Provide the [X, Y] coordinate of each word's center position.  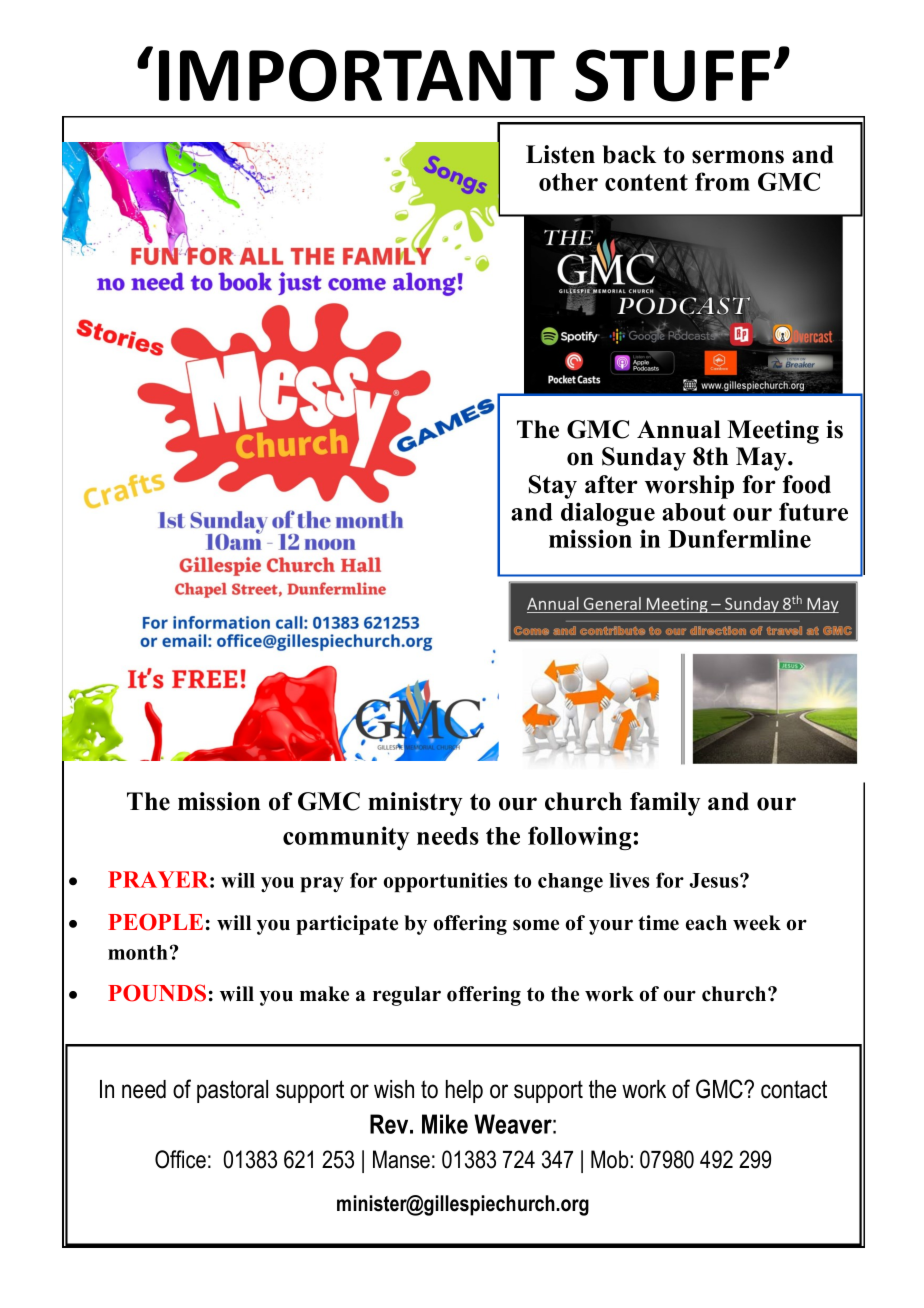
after [611, 484]
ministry [415, 804]
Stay [553, 487]
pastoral [232, 1091]
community [346, 838]
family [665, 804]
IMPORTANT [357, 75]
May [762, 459]
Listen [560, 154]
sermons [738, 157]
